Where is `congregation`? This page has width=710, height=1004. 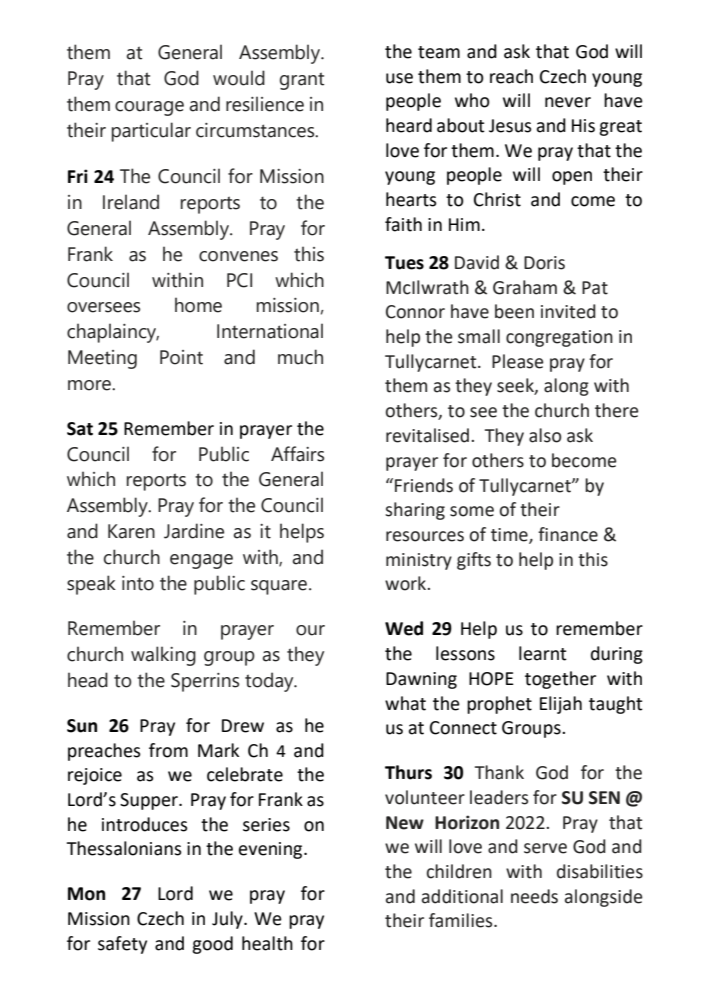 congregation is located at coordinates (559, 338).
